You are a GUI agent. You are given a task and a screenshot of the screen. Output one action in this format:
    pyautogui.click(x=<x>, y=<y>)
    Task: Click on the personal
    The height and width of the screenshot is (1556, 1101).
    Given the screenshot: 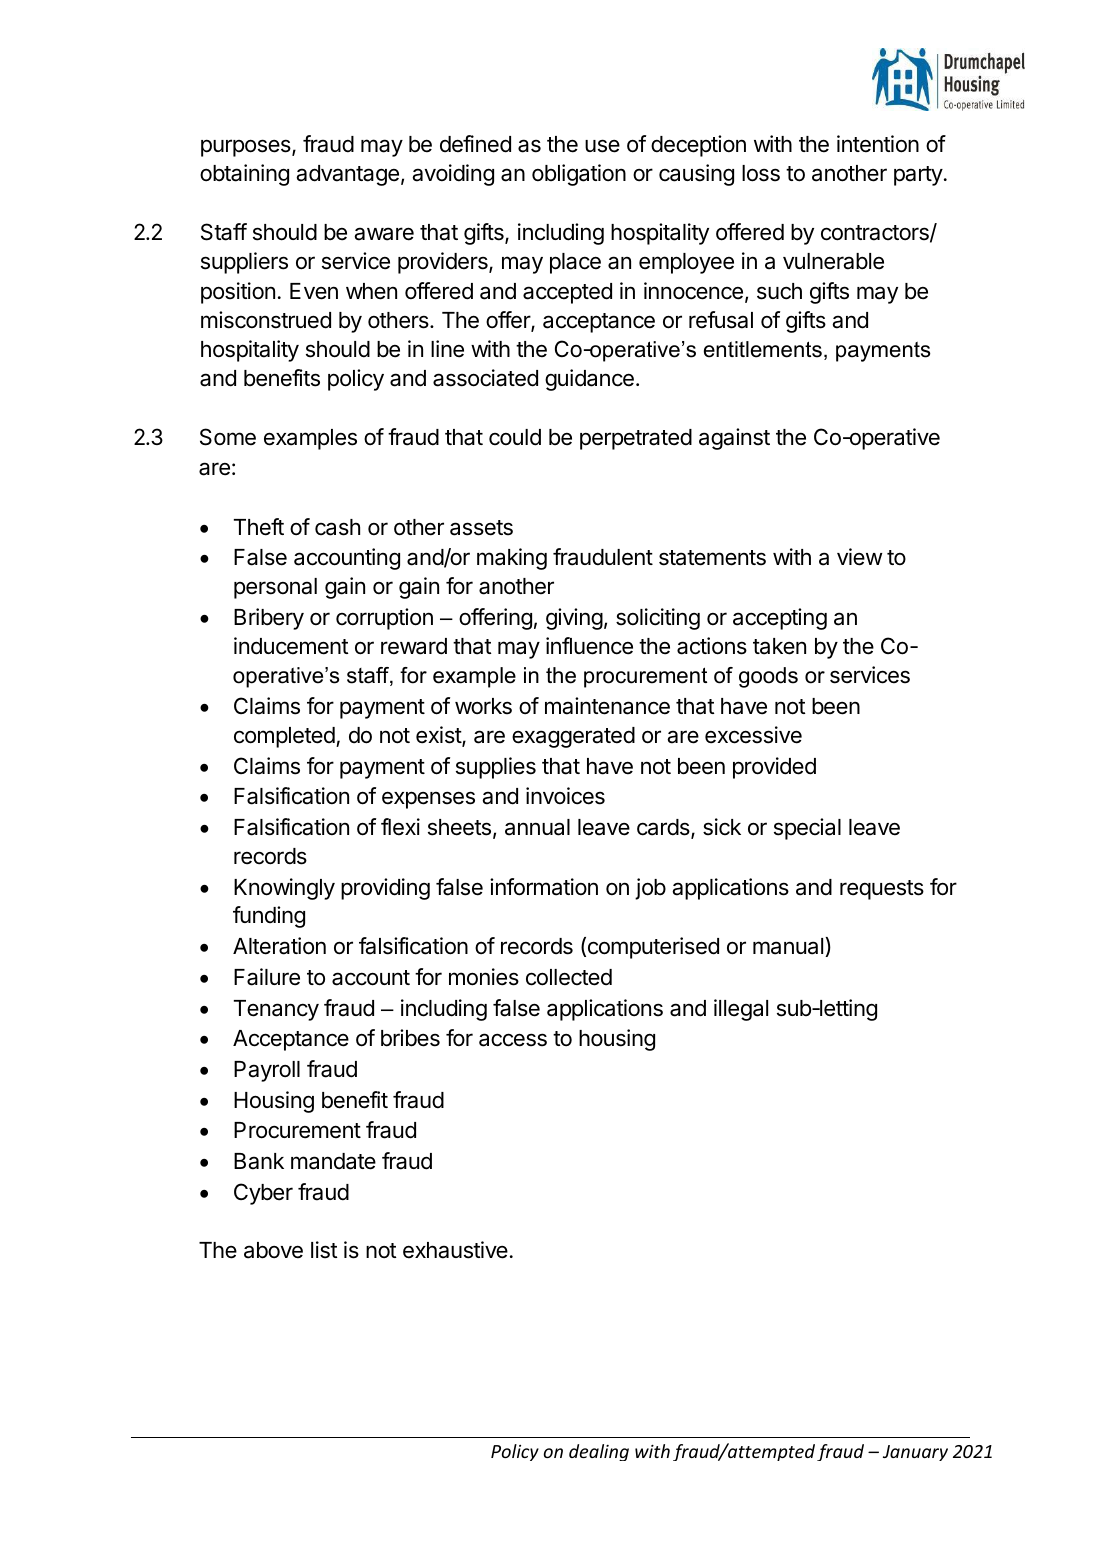 What is the action you would take?
    pyautogui.click(x=275, y=588)
